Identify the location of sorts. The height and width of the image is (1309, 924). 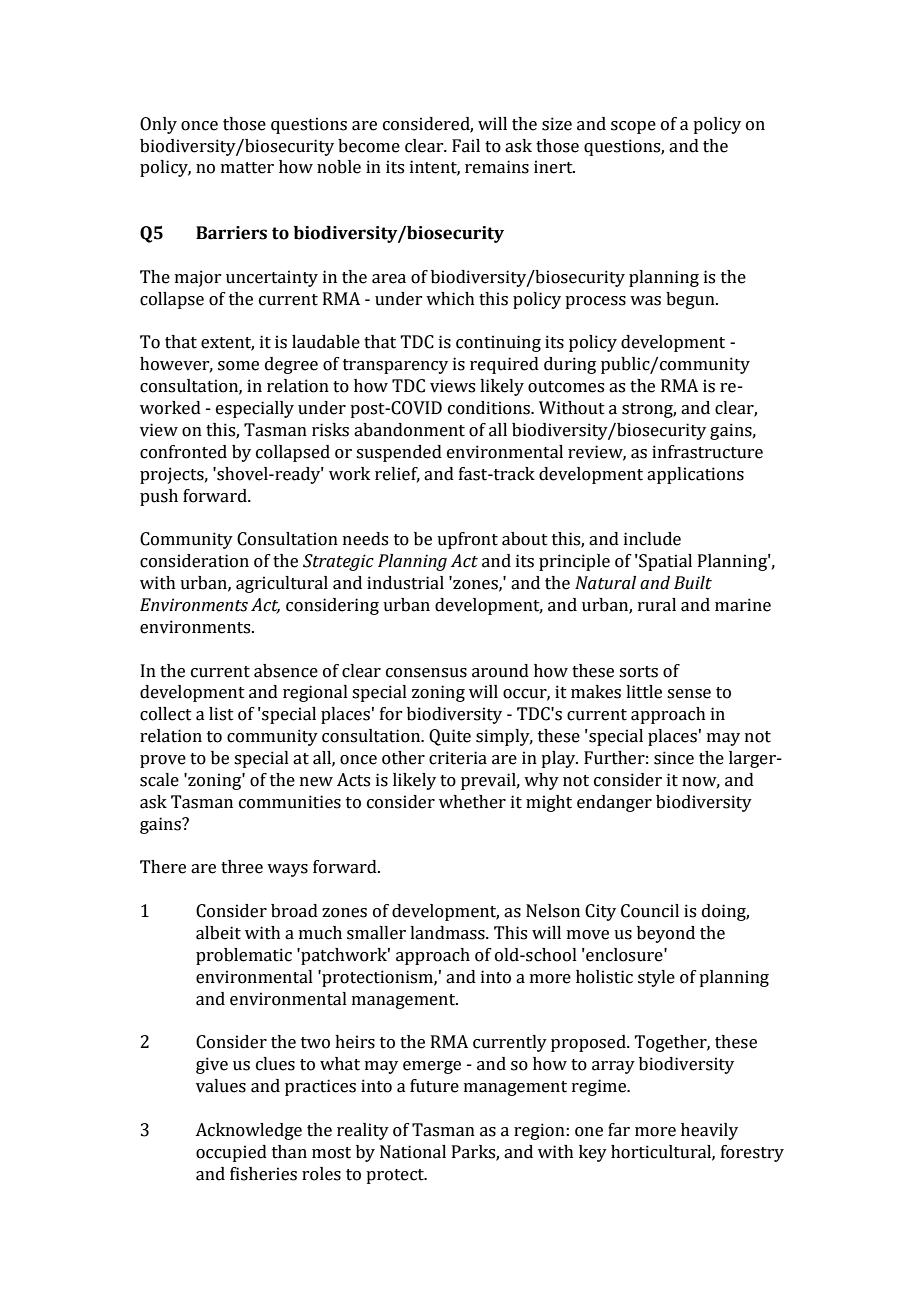
(638, 672).
